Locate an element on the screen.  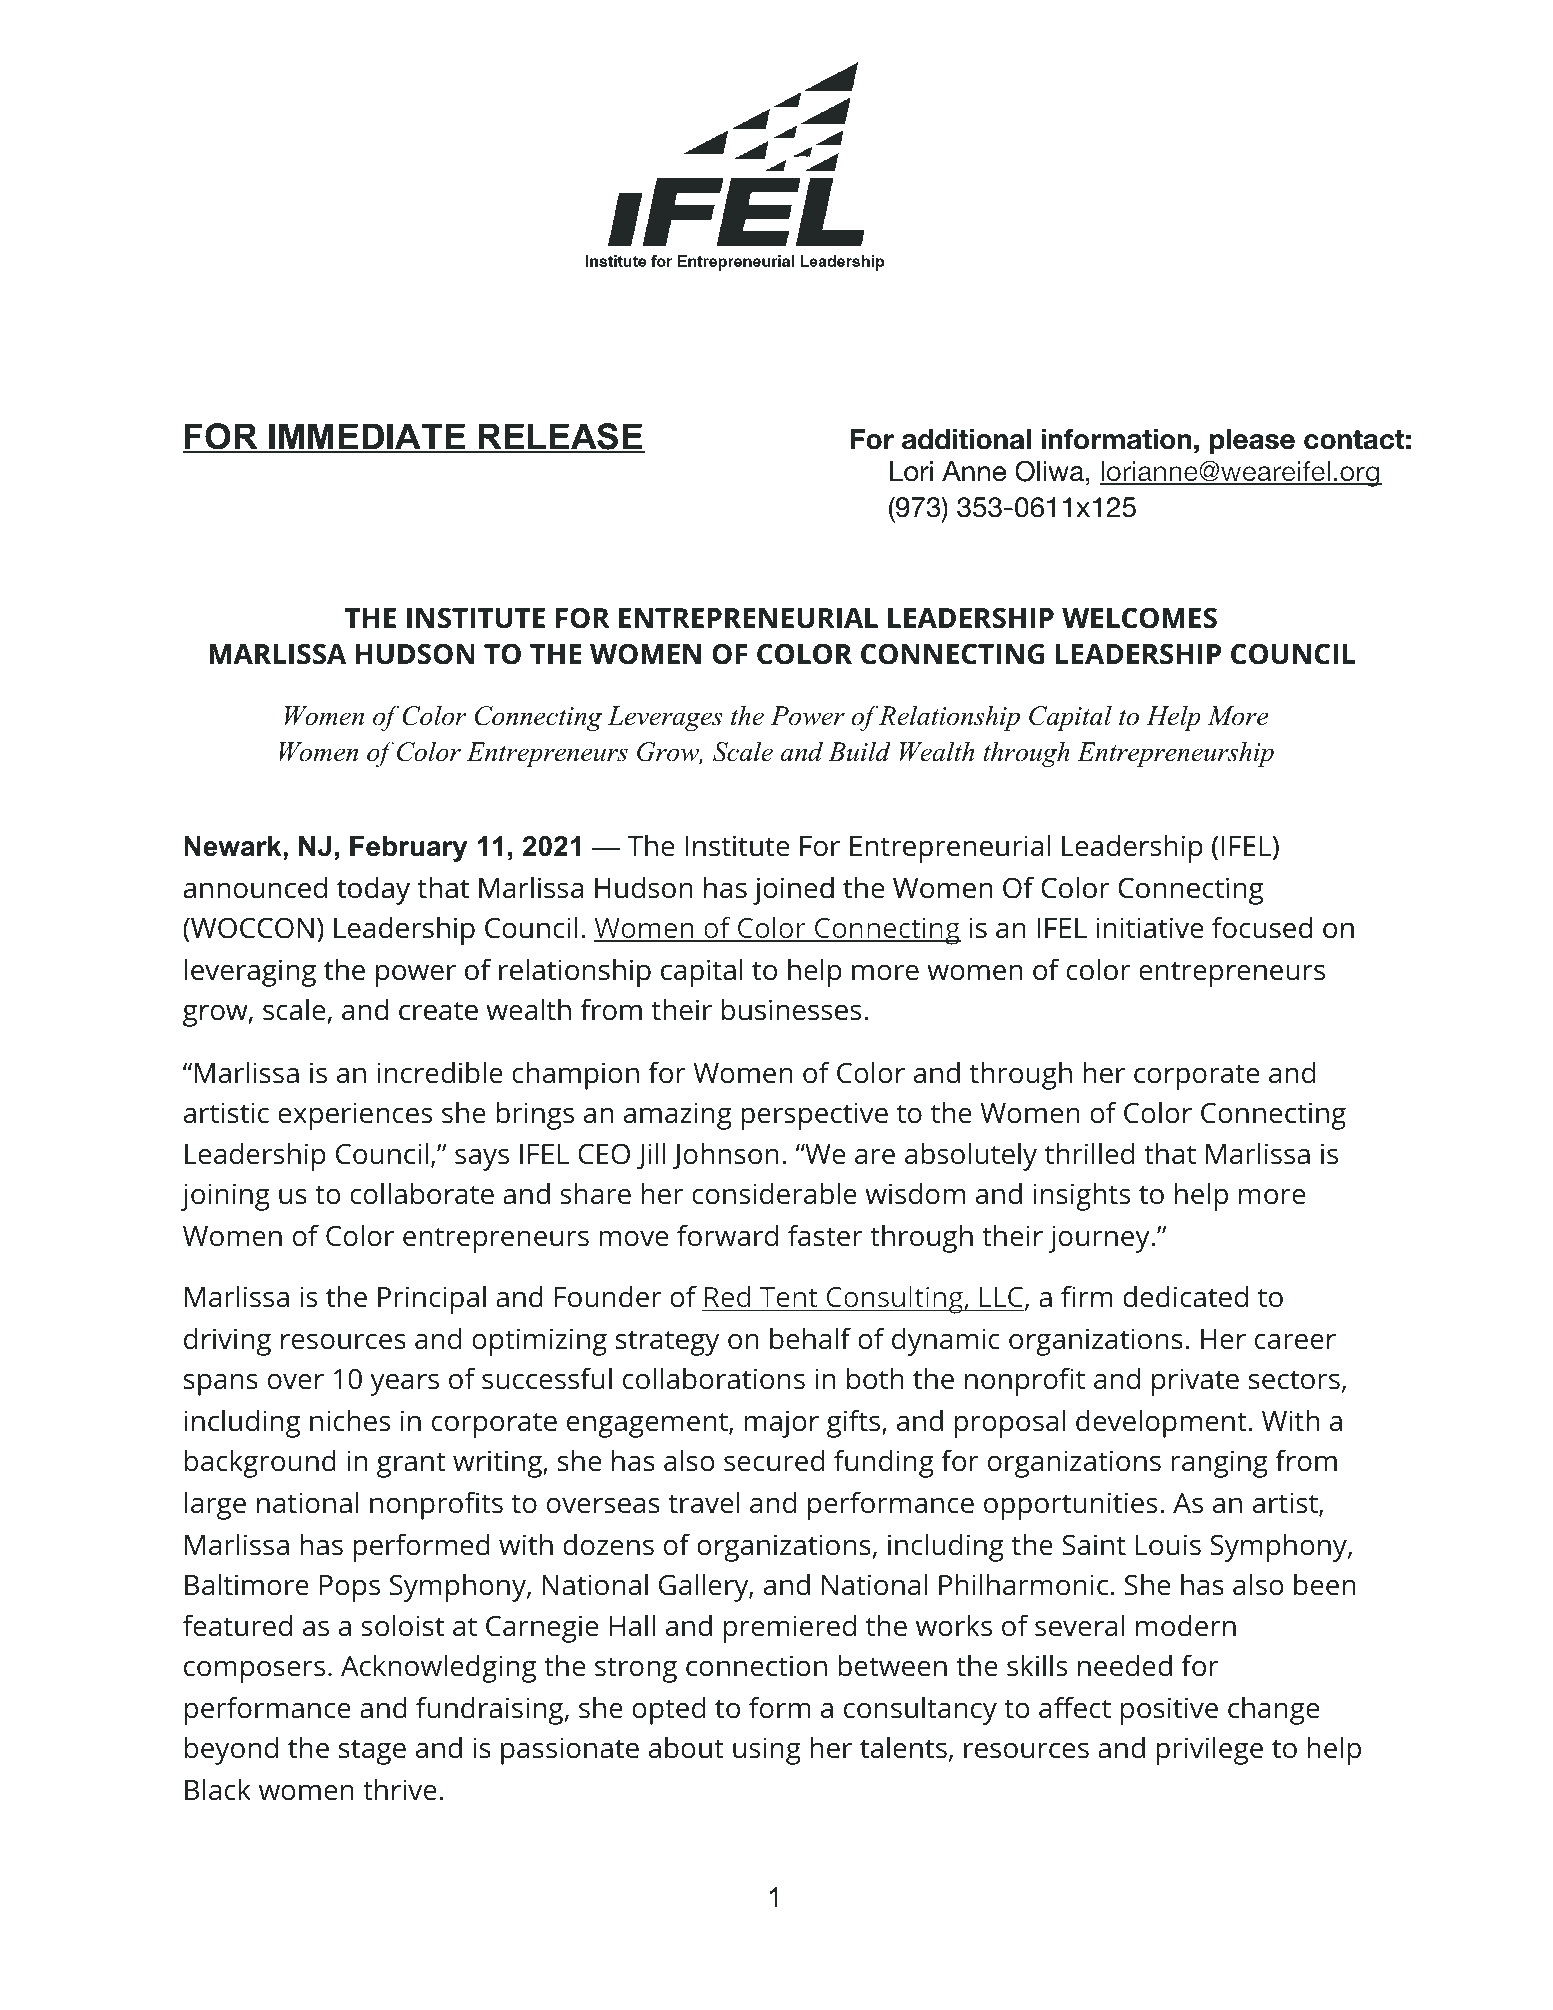
experiences is located at coordinates (355, 1116).
